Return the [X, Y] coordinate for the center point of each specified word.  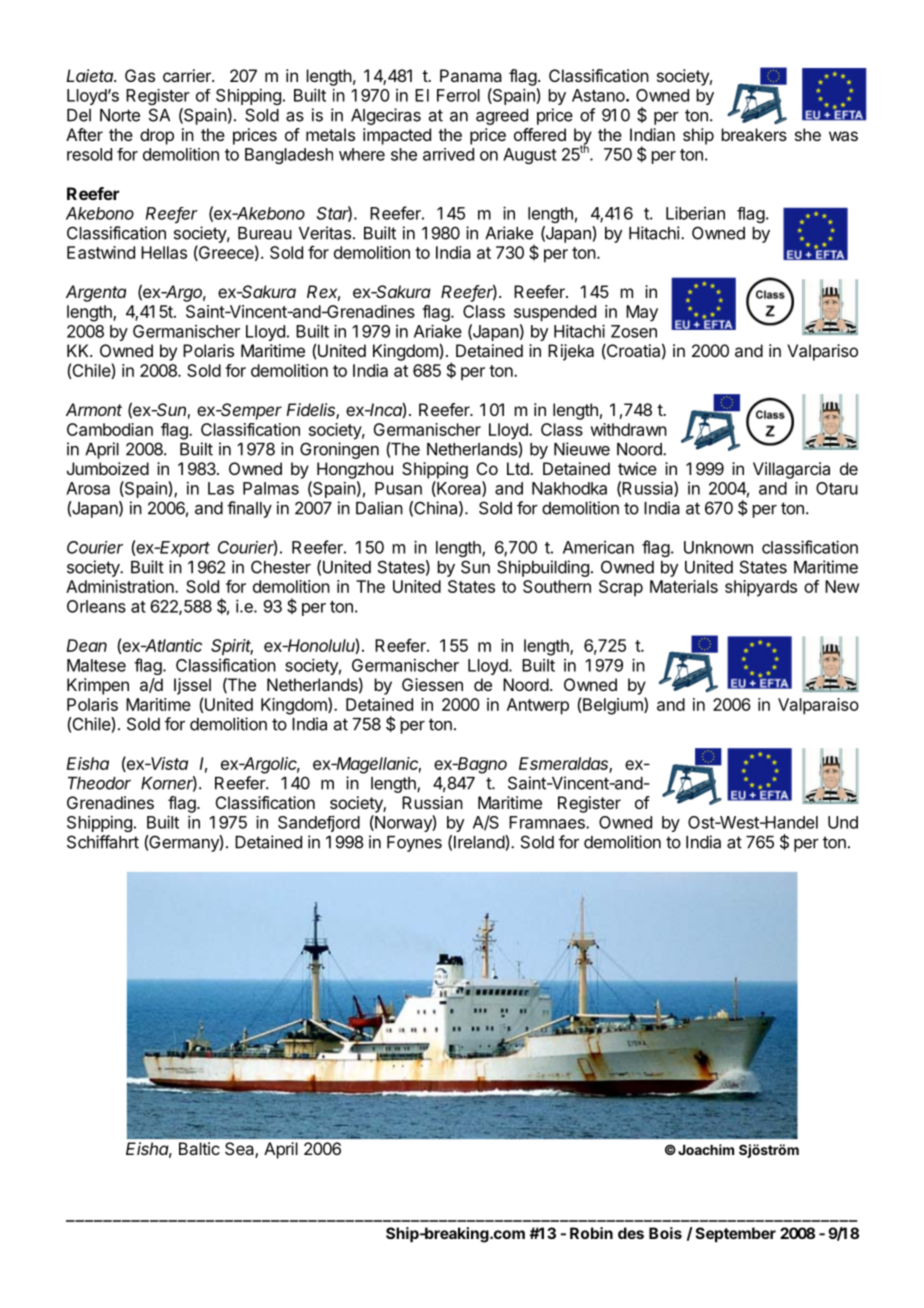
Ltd [519, 468]
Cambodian [110, 429]
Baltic [199, 1148]
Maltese [96, 665]
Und [843, 822]
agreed [502, 117]
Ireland [480, 842]
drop [157, 136]
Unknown [718, 547]
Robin [591, 1233]
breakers [754, 134]
